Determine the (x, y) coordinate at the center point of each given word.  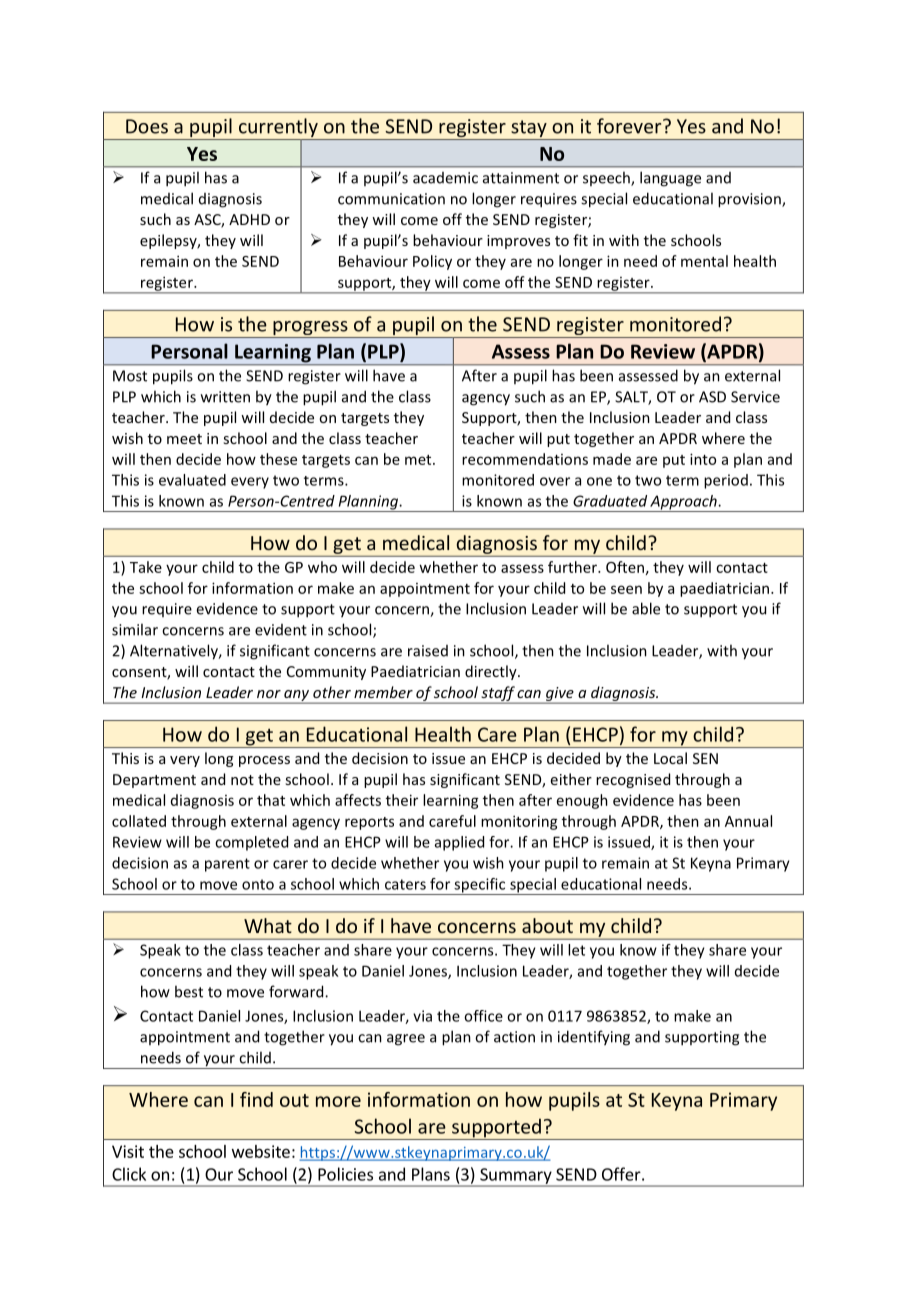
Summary (516, 1177)
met (419, 460)
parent (227, 865)
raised (428, 651)
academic (445, 178)
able (646, 608)
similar (135, 629)
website (261, 1151)
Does (147, 126)
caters (405, 884)
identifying (594, 1038)
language (670, 179)
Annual (748, 821)
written (225, 397)
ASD (712, 397)
